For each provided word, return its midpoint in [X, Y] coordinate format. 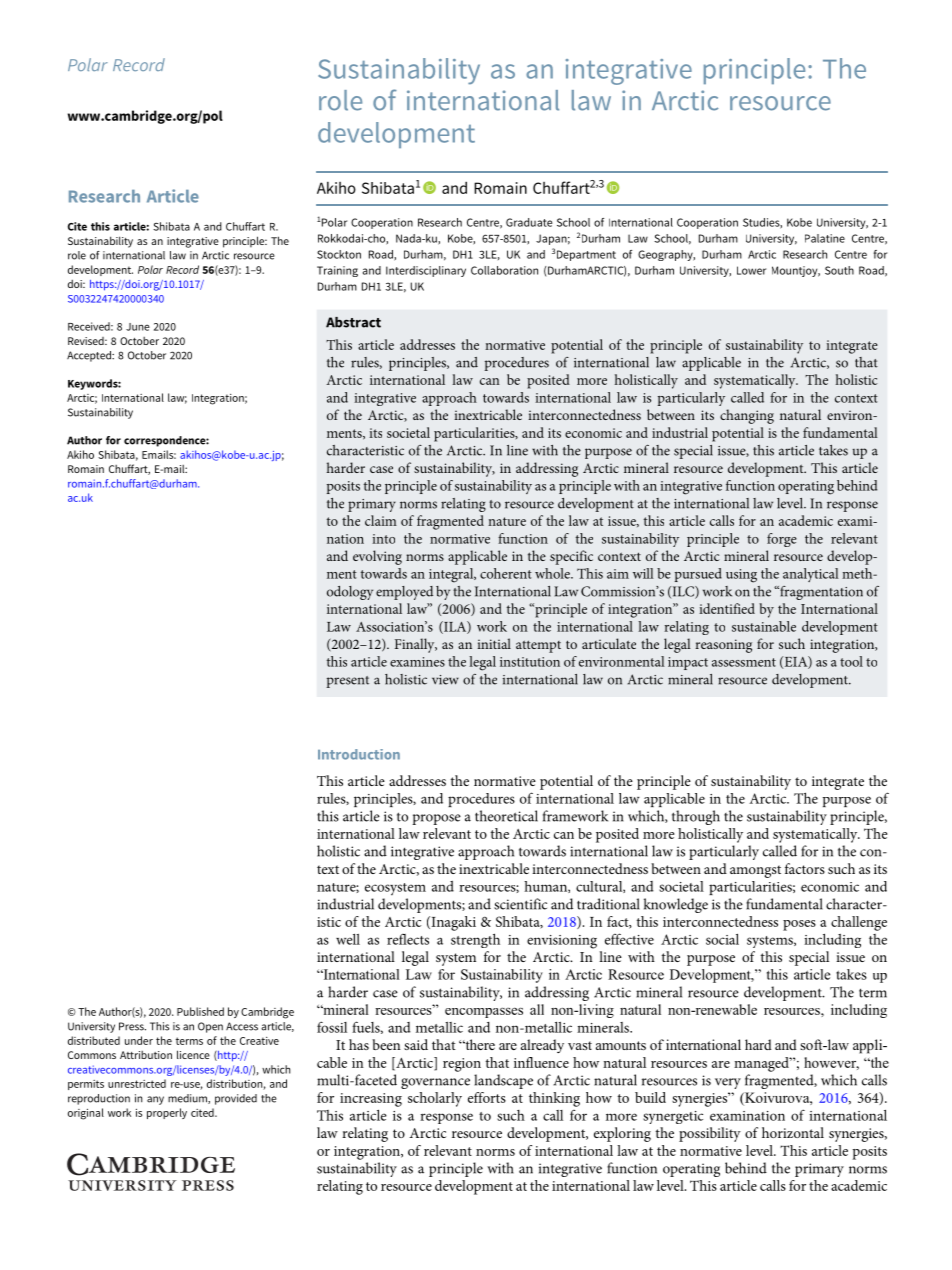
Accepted [90, 356]
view [445, 680]
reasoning [723, 646]
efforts [487, 1097]
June [138, 327]
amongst [755, 871]
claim [381, 520]
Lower [751, 270]
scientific [520, 904]
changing [747, 416]
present [347, 682]
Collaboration [504, 270]
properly [167, 1113]
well [348, 939]
